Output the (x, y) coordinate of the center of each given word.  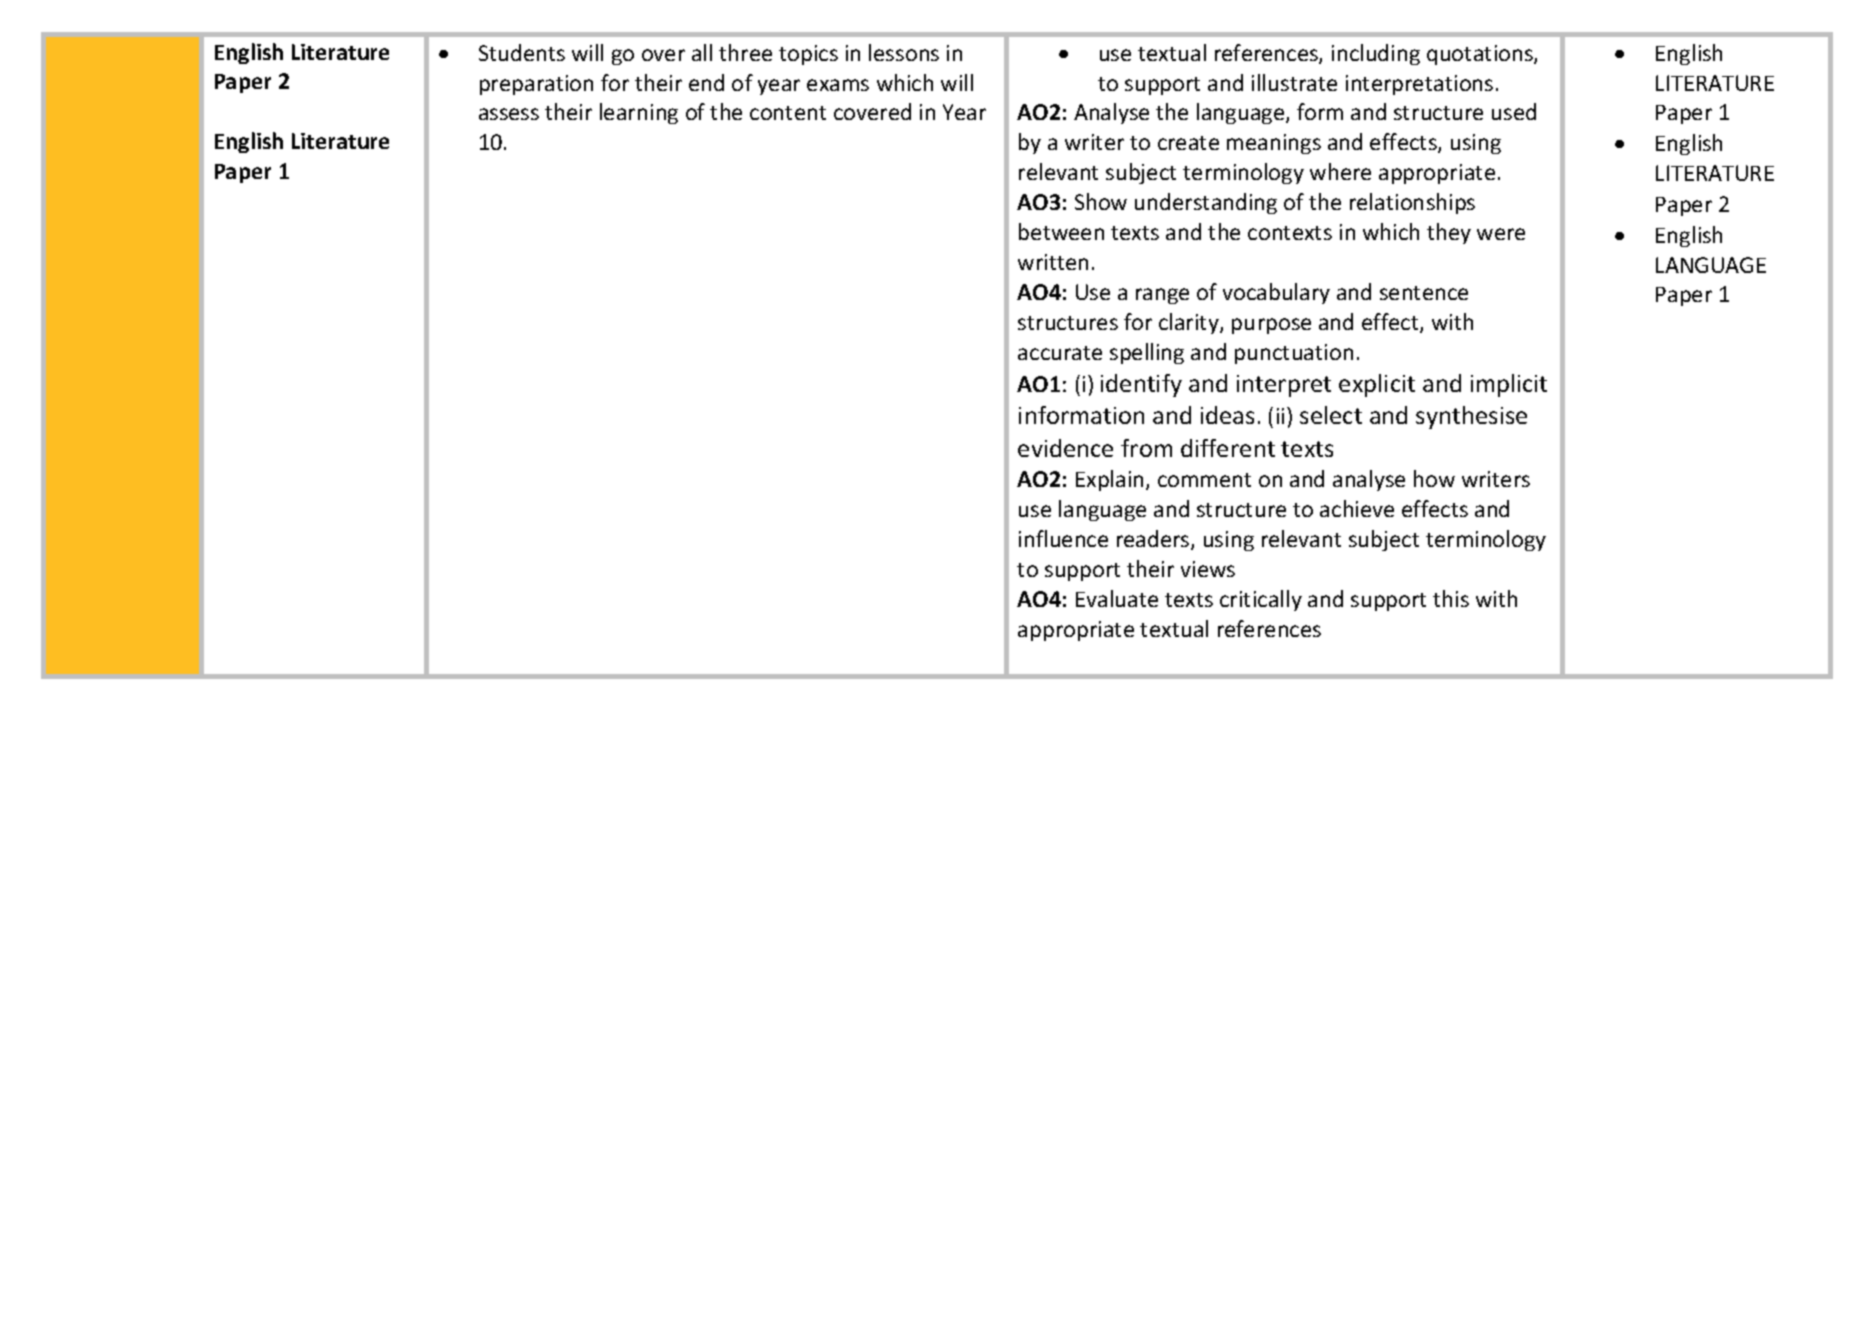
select (1331, 415)
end (706, 82)
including (1376, 54)
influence (1063, 538)
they (1449, 233)
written (1053, 262)
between (1061, 231)
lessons (904, 52)
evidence (1065, 448)
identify (1141, 385)
